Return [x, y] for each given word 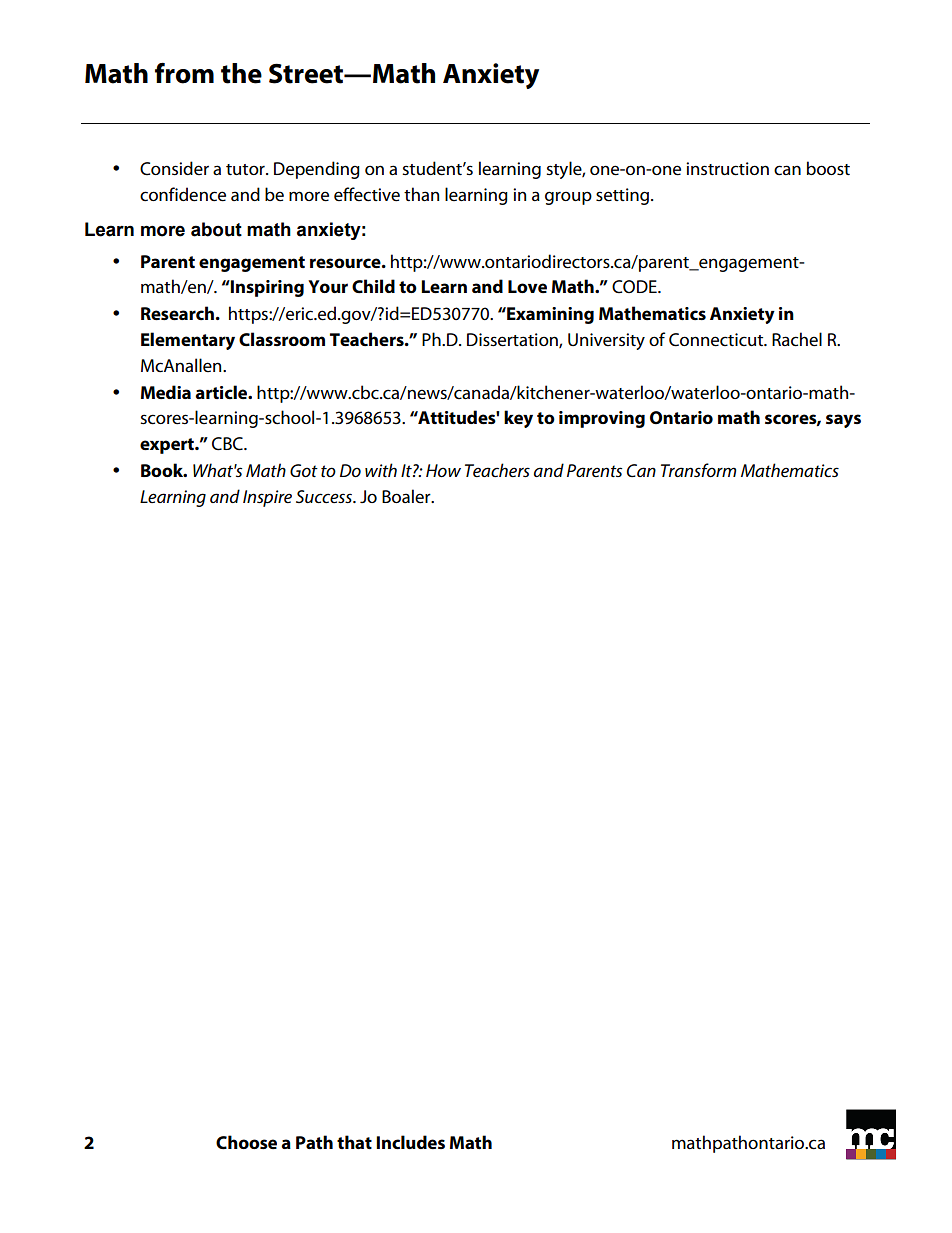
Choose [246, 1142]
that [354, 1142]
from [184, 73]
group [568, 198]
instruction [727, 169]
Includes [410, 1142]
